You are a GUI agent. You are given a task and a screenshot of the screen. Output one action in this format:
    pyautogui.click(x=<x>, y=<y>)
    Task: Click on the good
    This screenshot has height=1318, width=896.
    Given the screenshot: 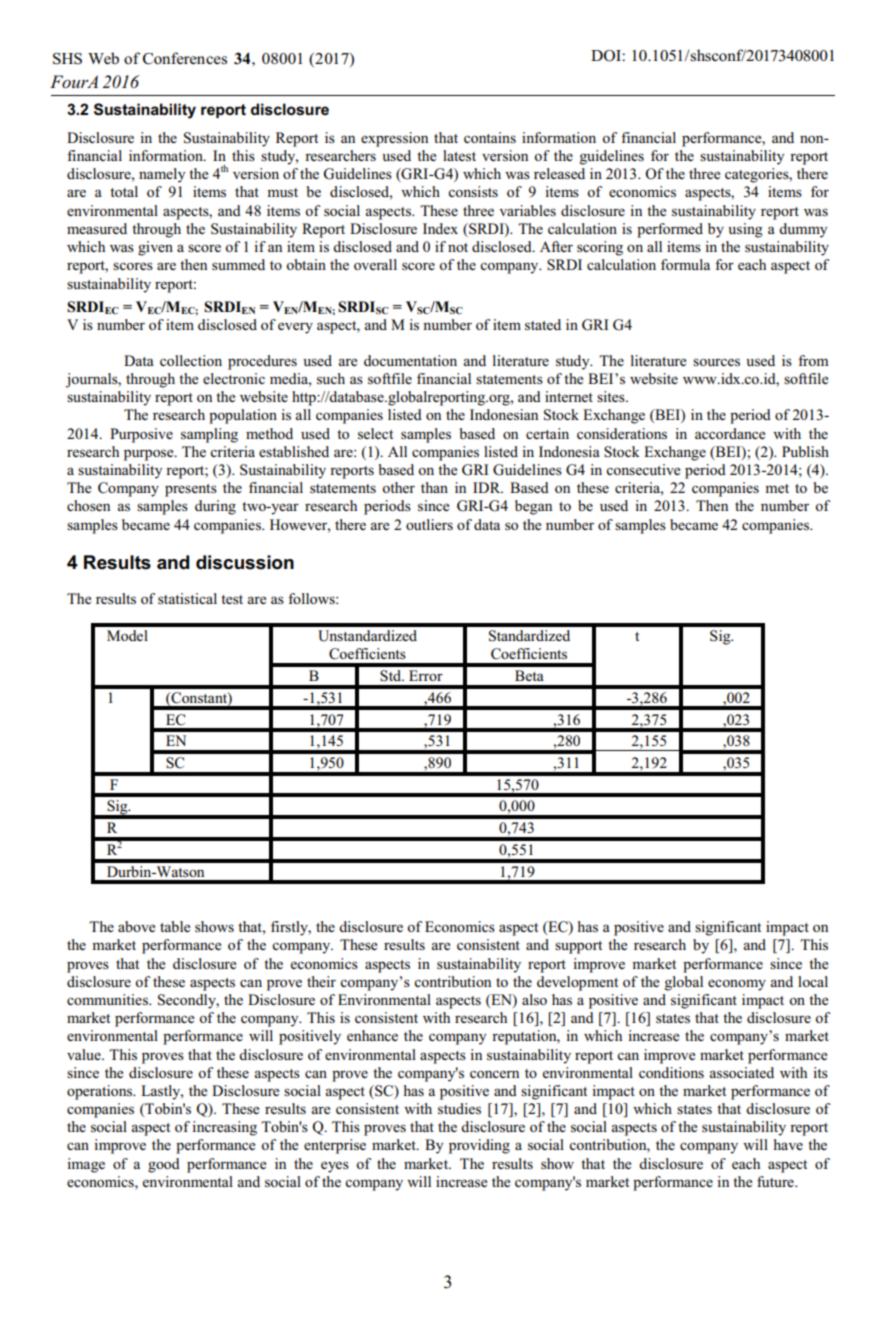 What is the action you would take?
    pyautogui.click(x=164, y=1165)
